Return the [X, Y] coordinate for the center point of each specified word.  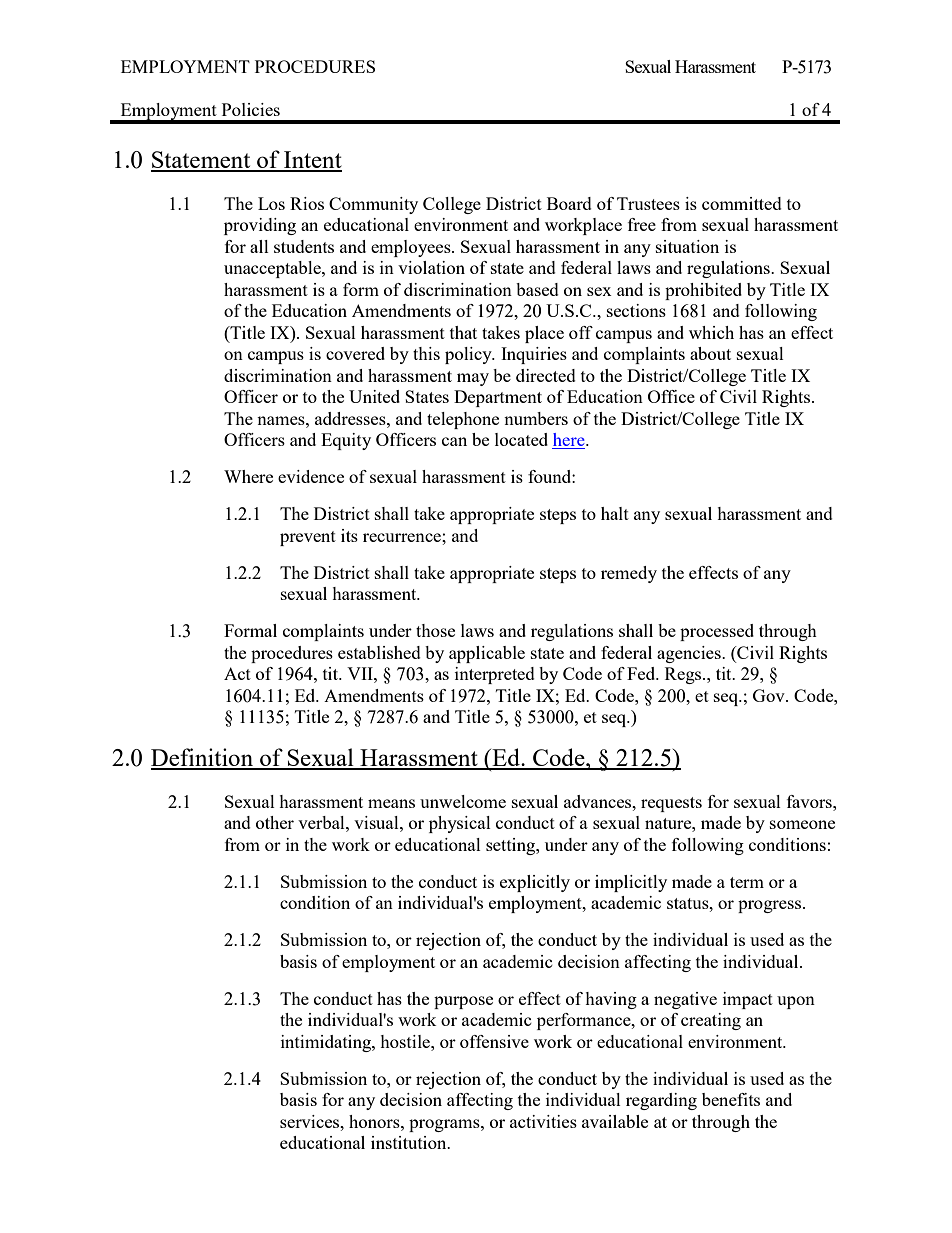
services [311, 1121]
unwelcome [463, 801]
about [710, 353]
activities [543, 1121]
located [521, 439]
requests [671, 804]
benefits [731, 1099]
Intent [312, 161]
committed [742, 203]
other [275, 822]
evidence [311, 476]
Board [569, 203]
